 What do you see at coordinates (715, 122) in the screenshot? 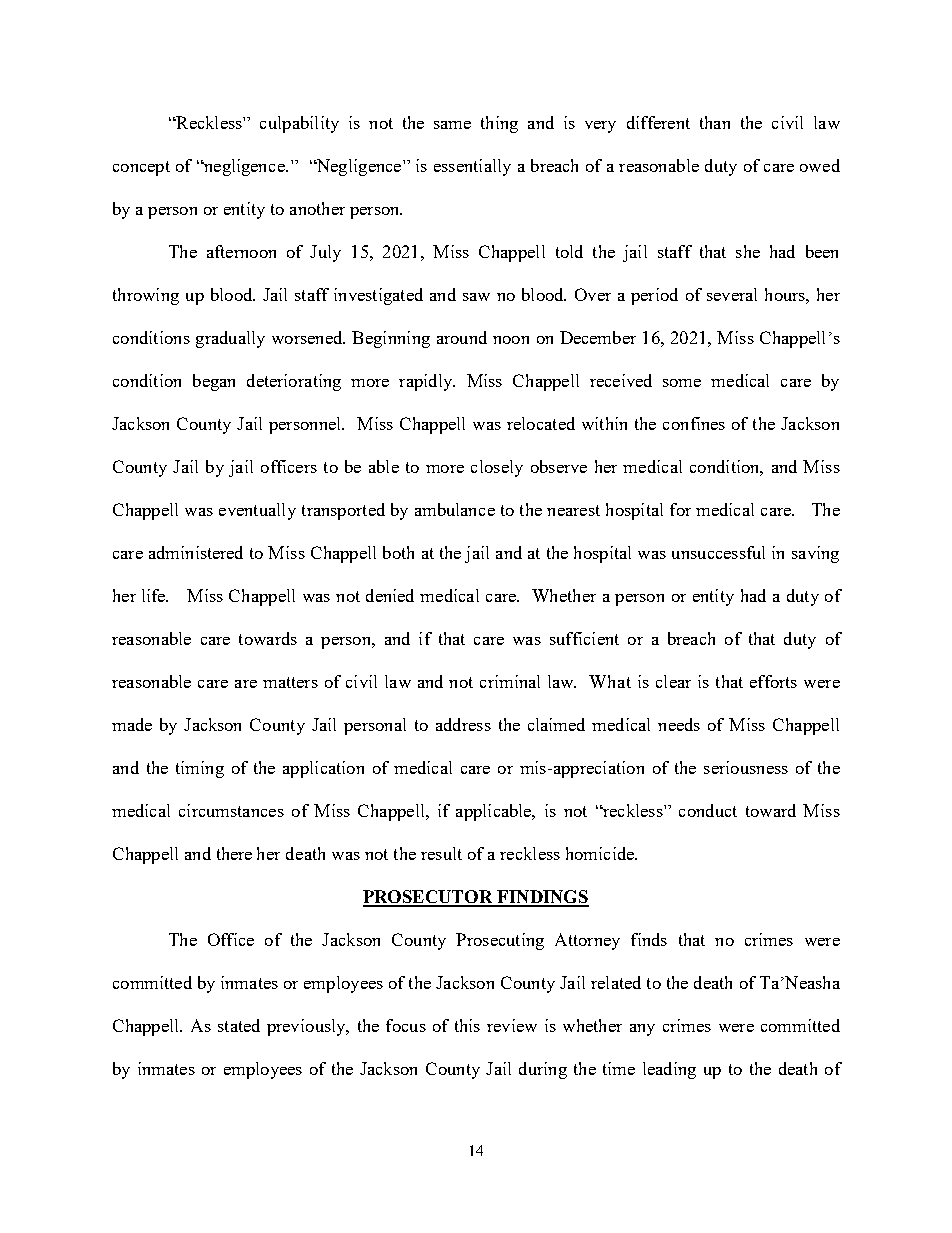
I see `than` at bounding box center [715, 122].
